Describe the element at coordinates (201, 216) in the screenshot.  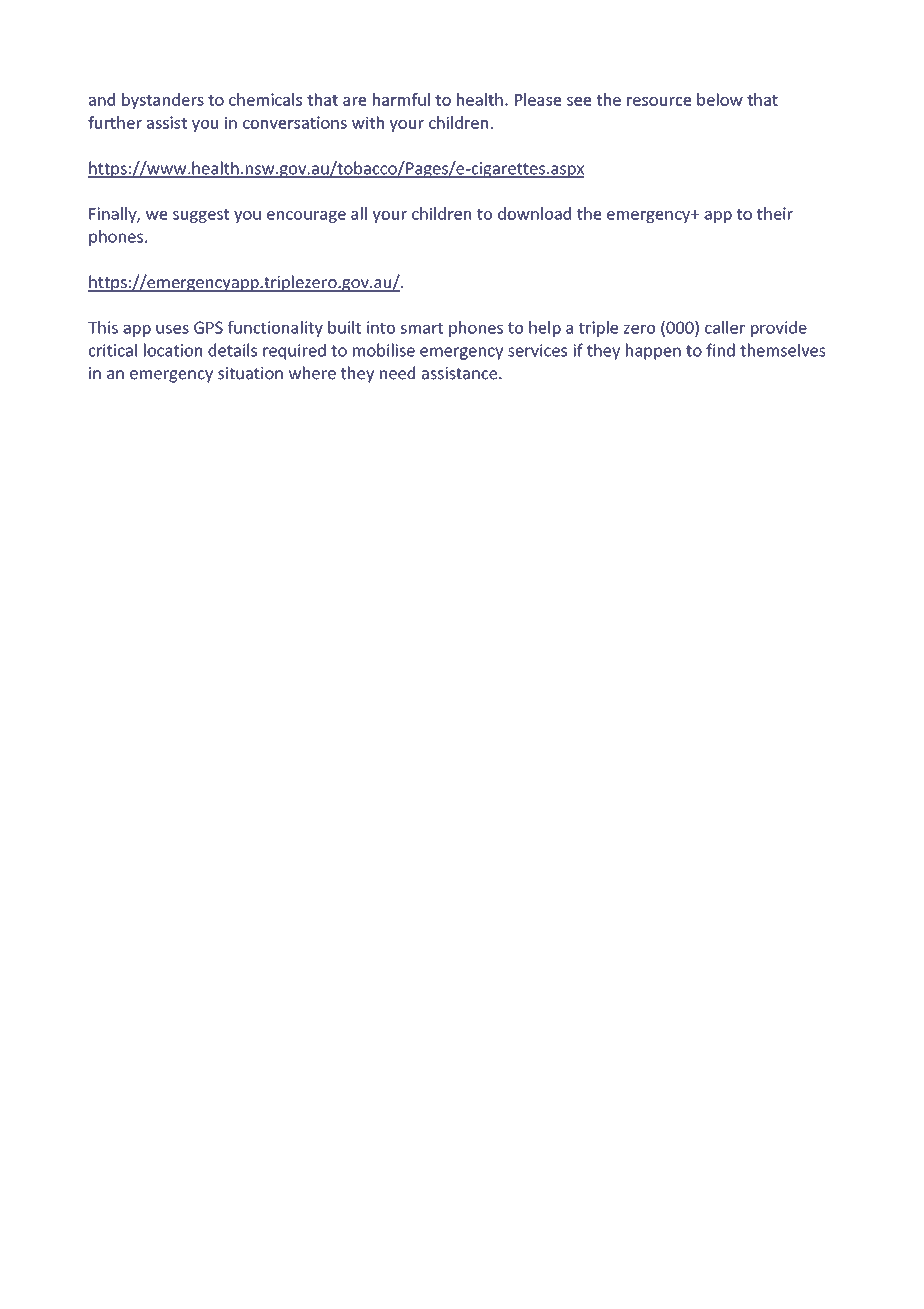
I see `suggest` at that location.
